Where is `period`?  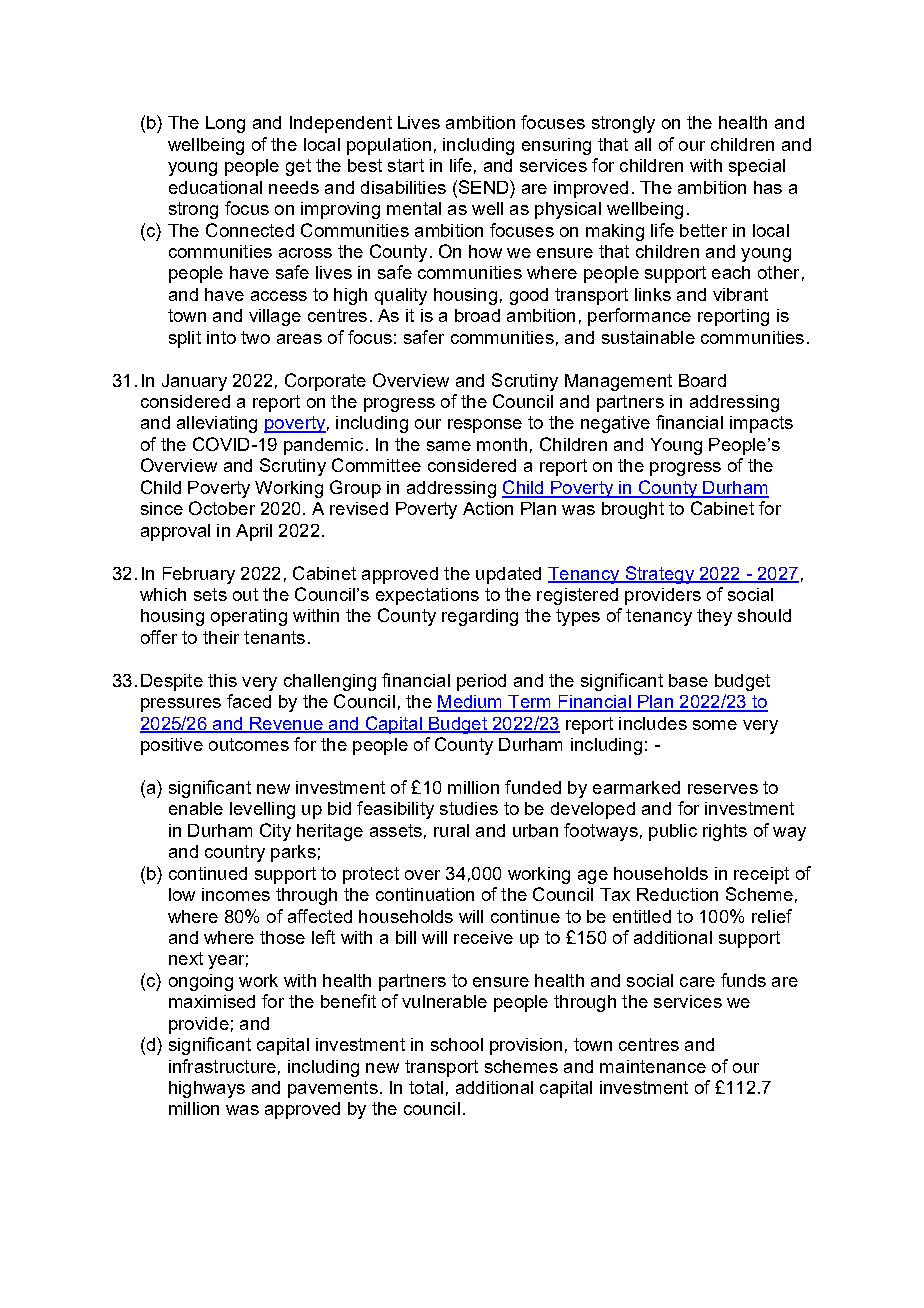
period is located at coordinates (481, 682).
